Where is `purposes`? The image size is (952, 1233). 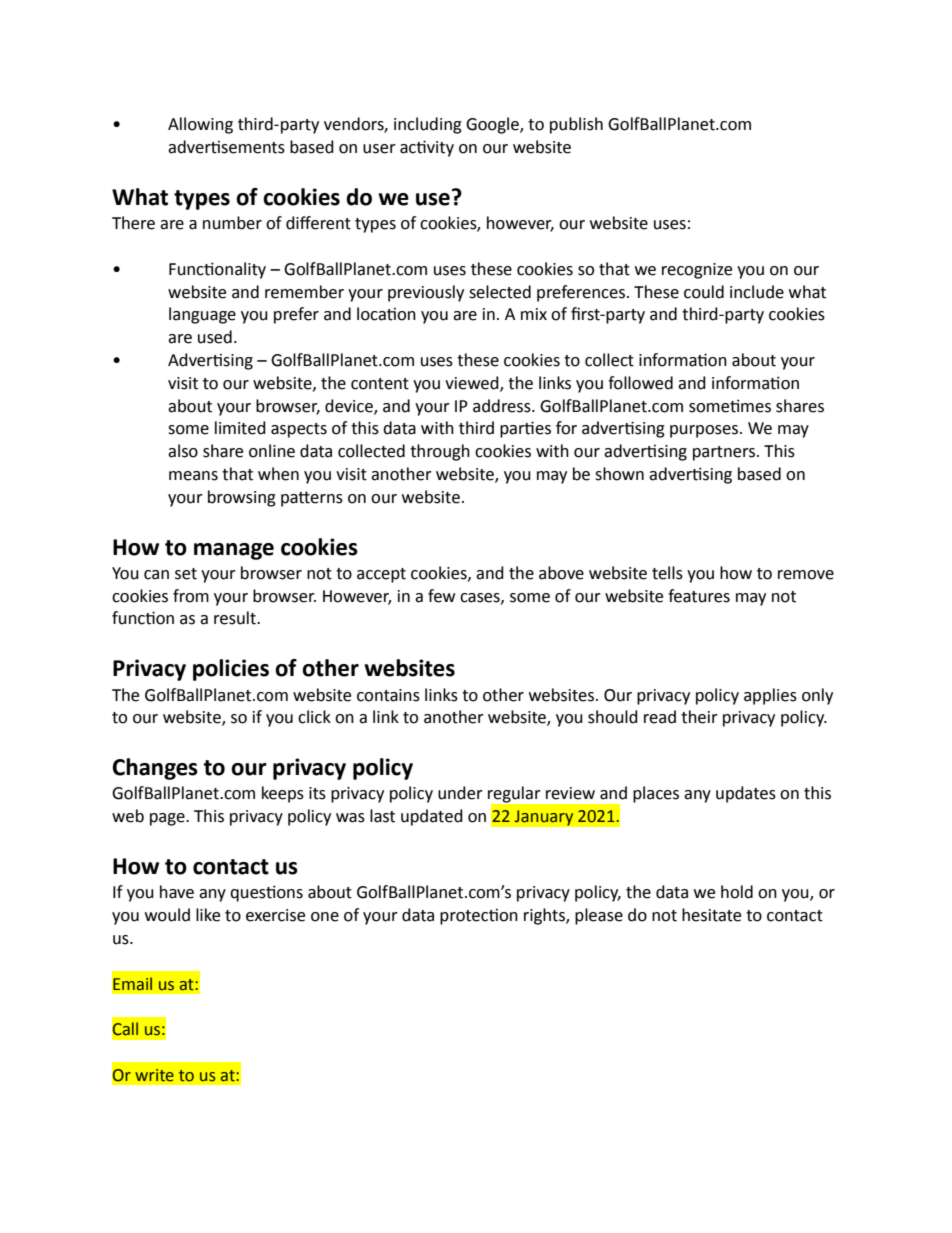
purposes is located at coordinates (704, 431).
